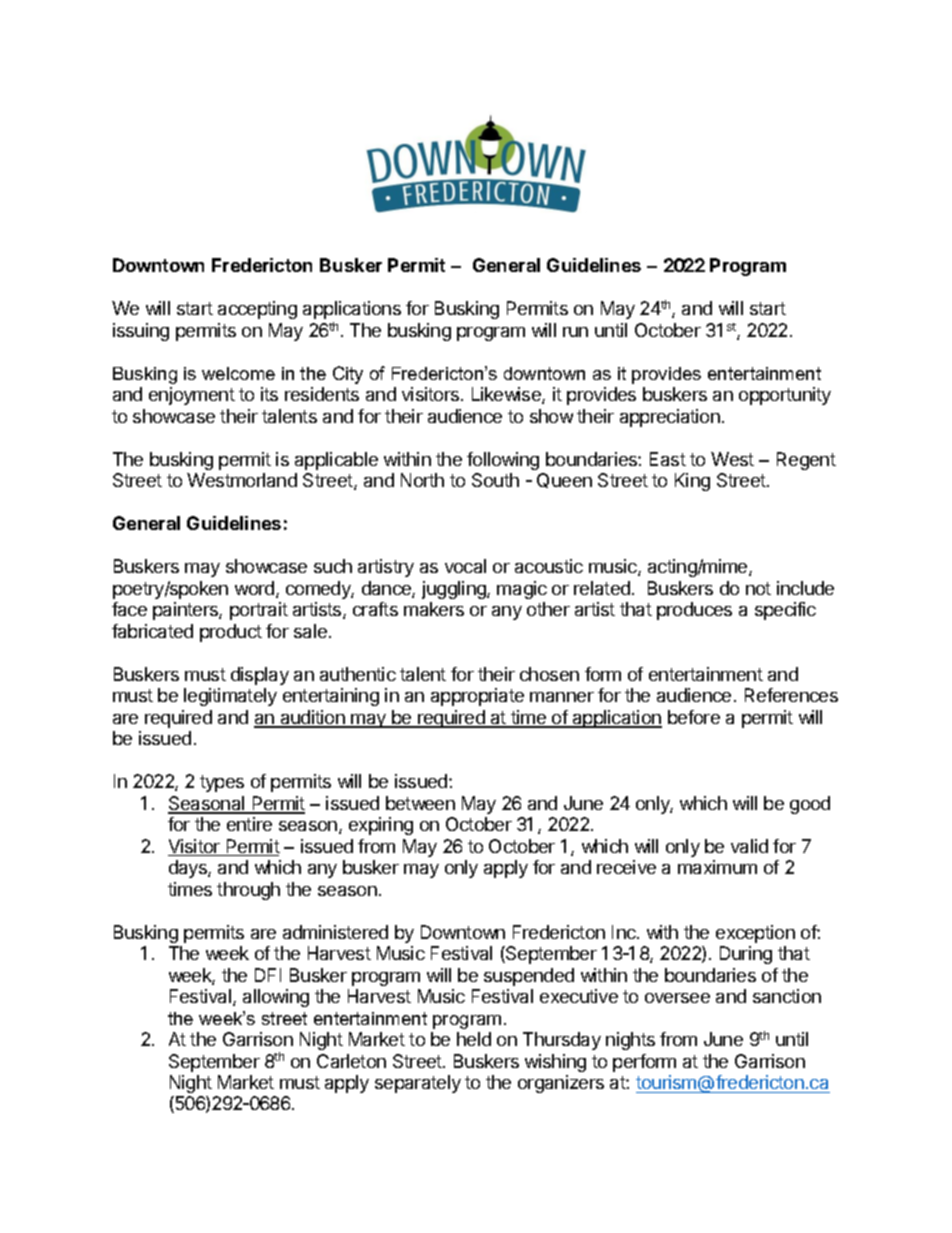  I want to click on held, so click(474, 1039).
